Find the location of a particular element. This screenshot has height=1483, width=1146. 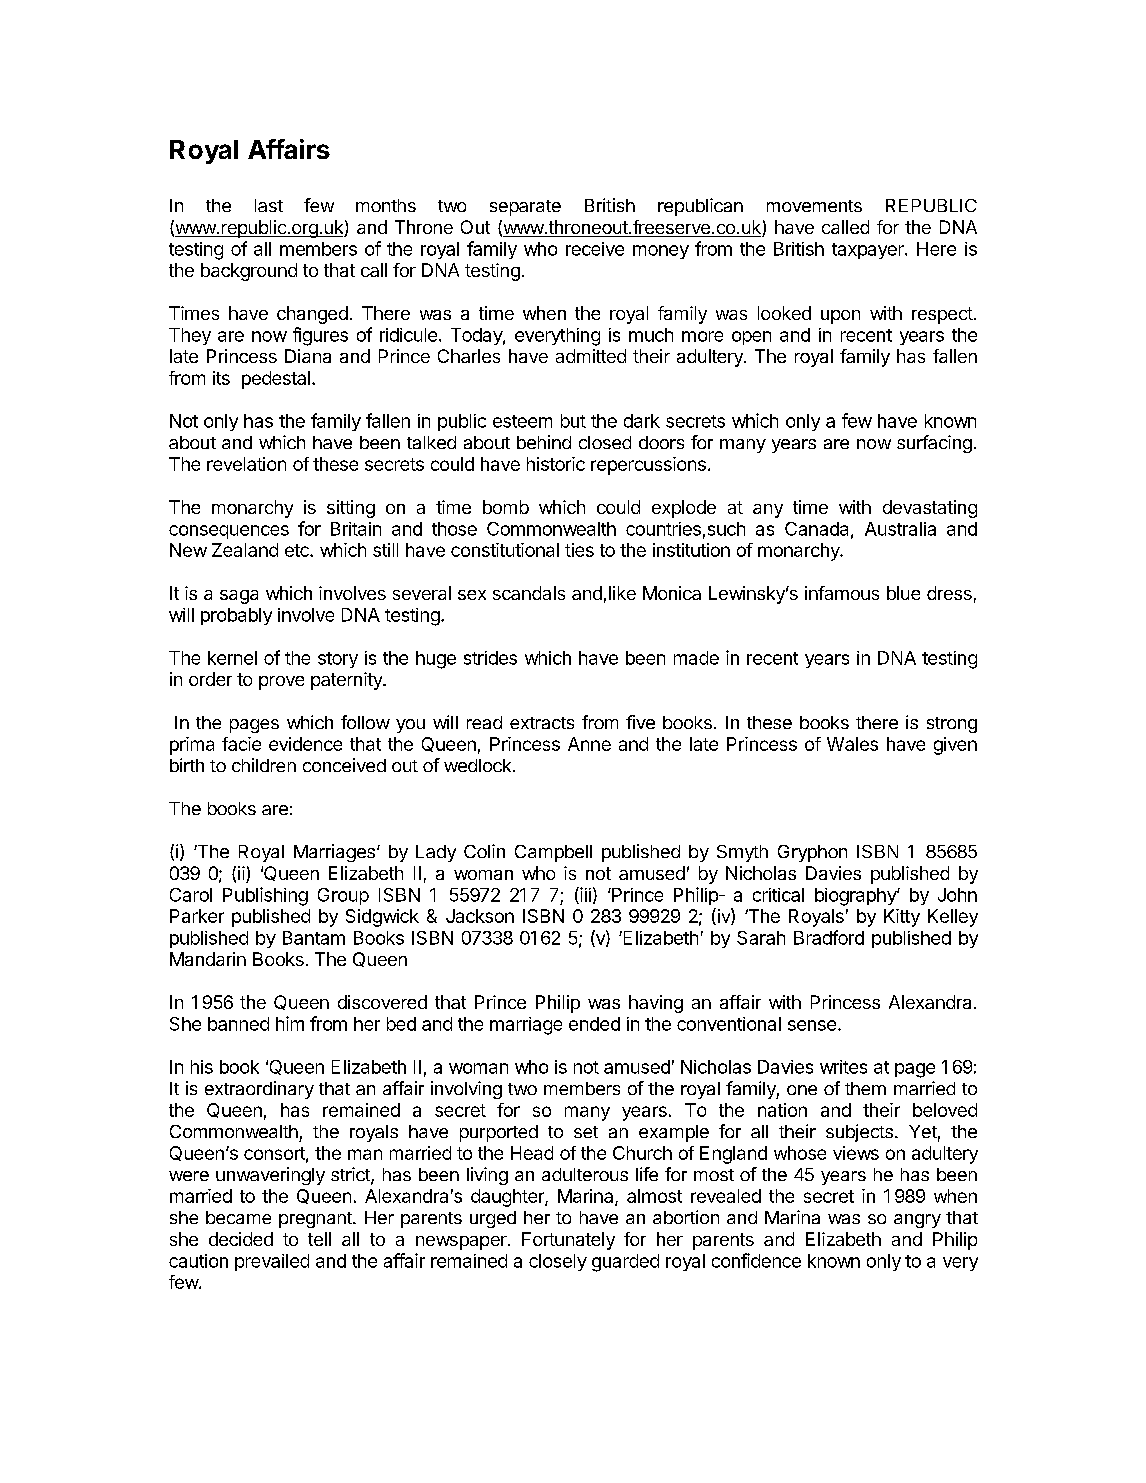

Wales is located at coordinates (852, 744).
